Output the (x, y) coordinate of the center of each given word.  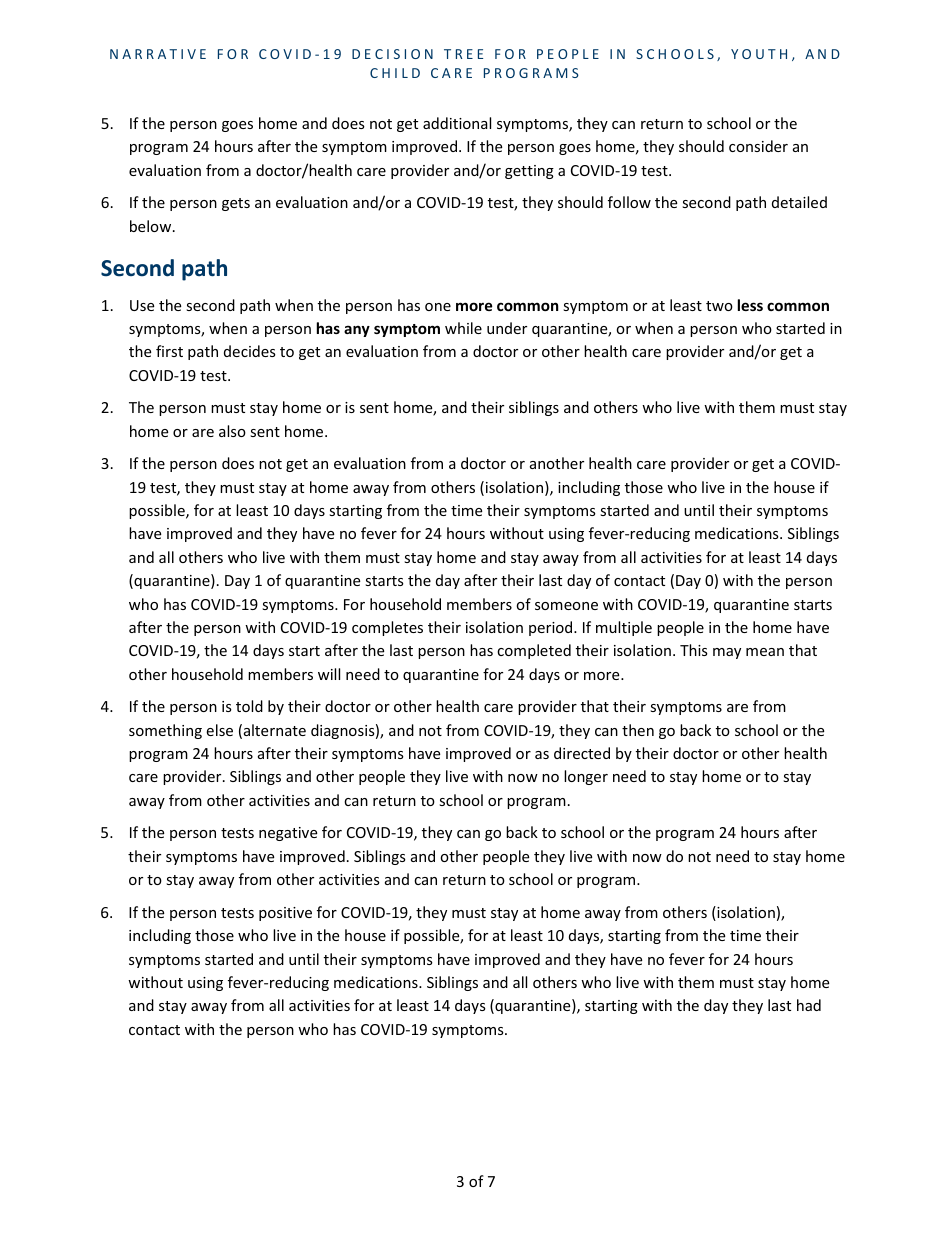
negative (288, 834)
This (694, 650)
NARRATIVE (158, 54)
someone (566, 606)
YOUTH (759, 54)
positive (285, 914)
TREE (463, 54)
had (809, 1005)
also (232, 431)
